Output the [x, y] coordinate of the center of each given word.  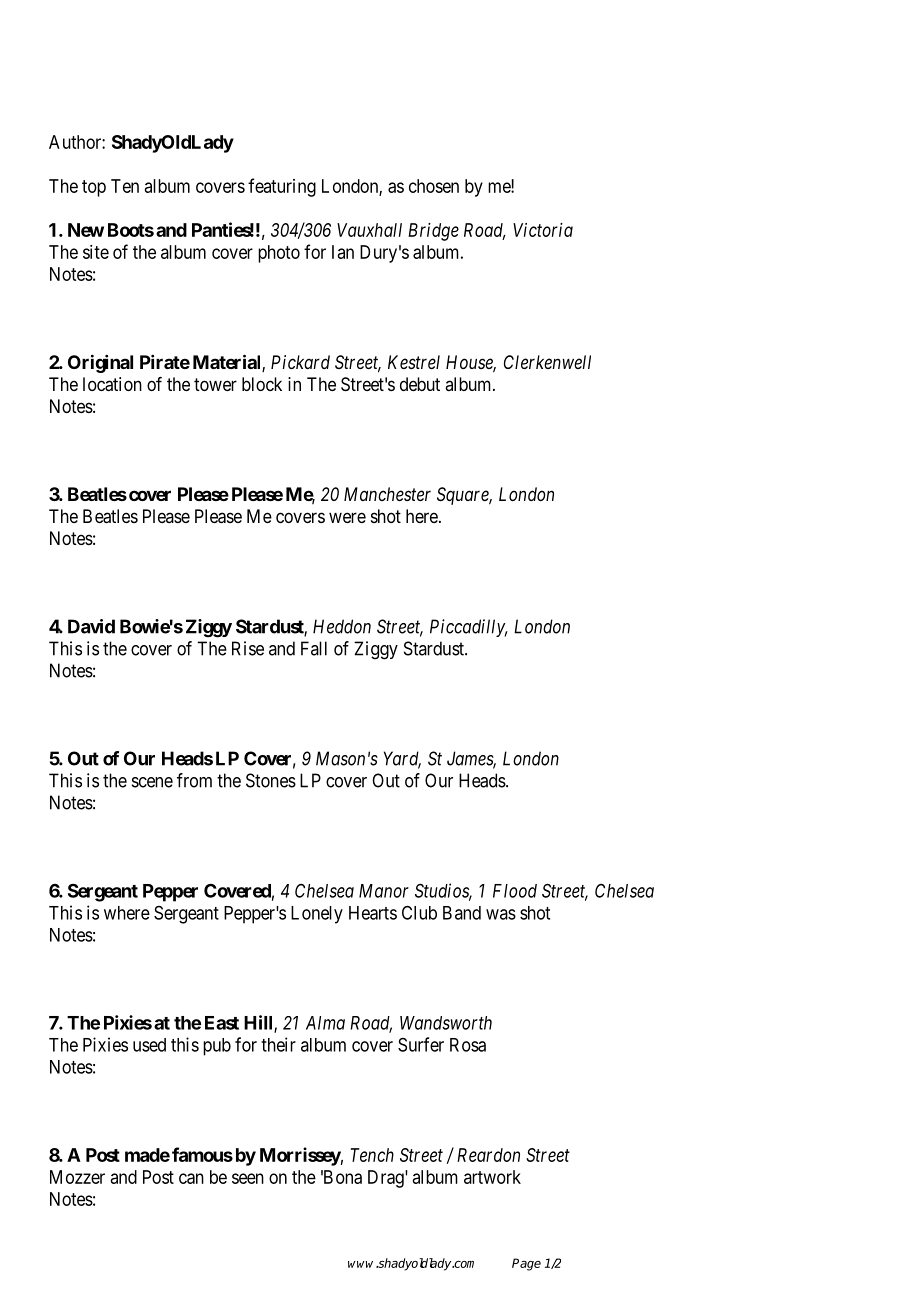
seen [248, 1178]
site [96, 252]
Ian [343, 252]
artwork [492, 1177]
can [191, 1178]
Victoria [543, 230]
